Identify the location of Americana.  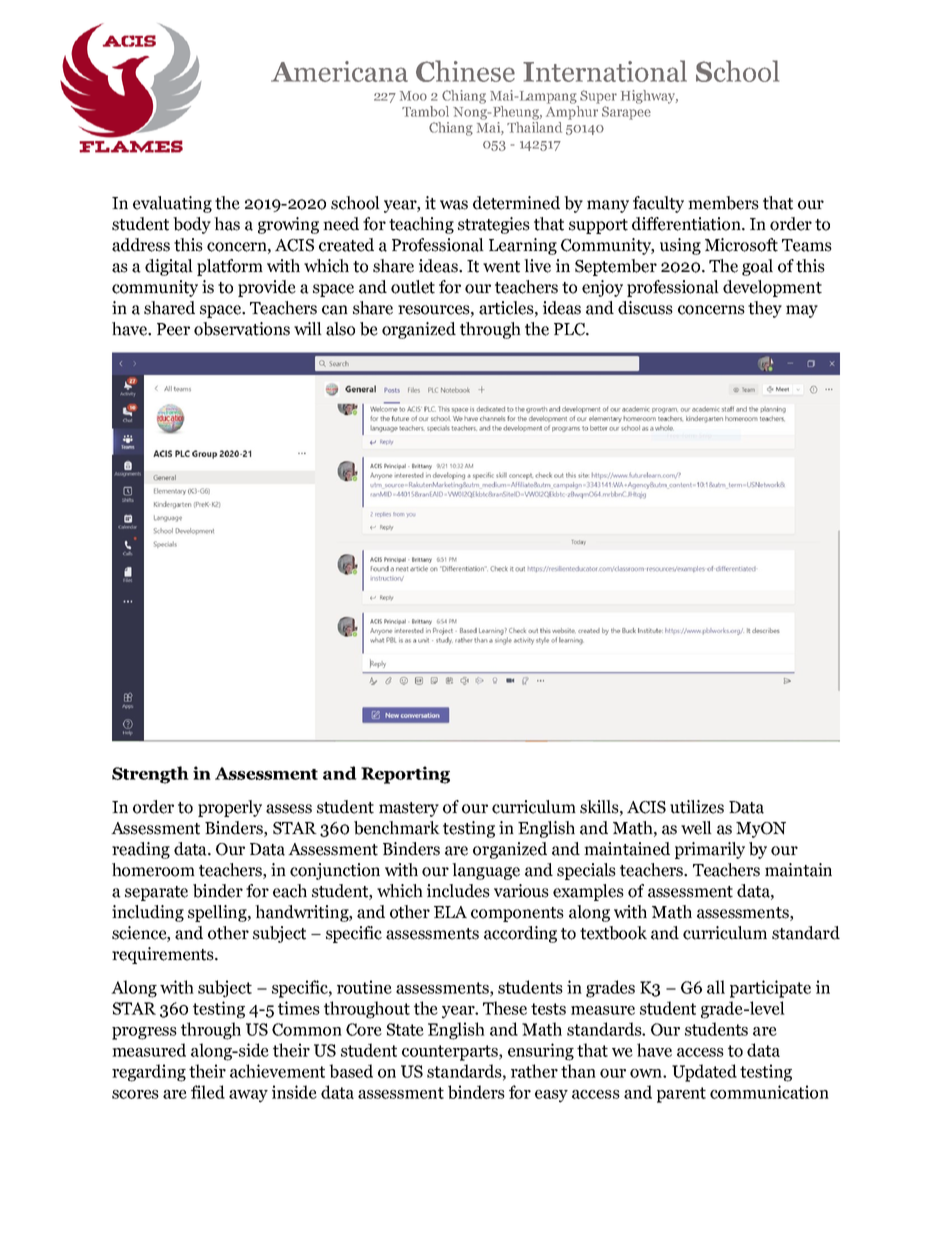
(339, 71).
